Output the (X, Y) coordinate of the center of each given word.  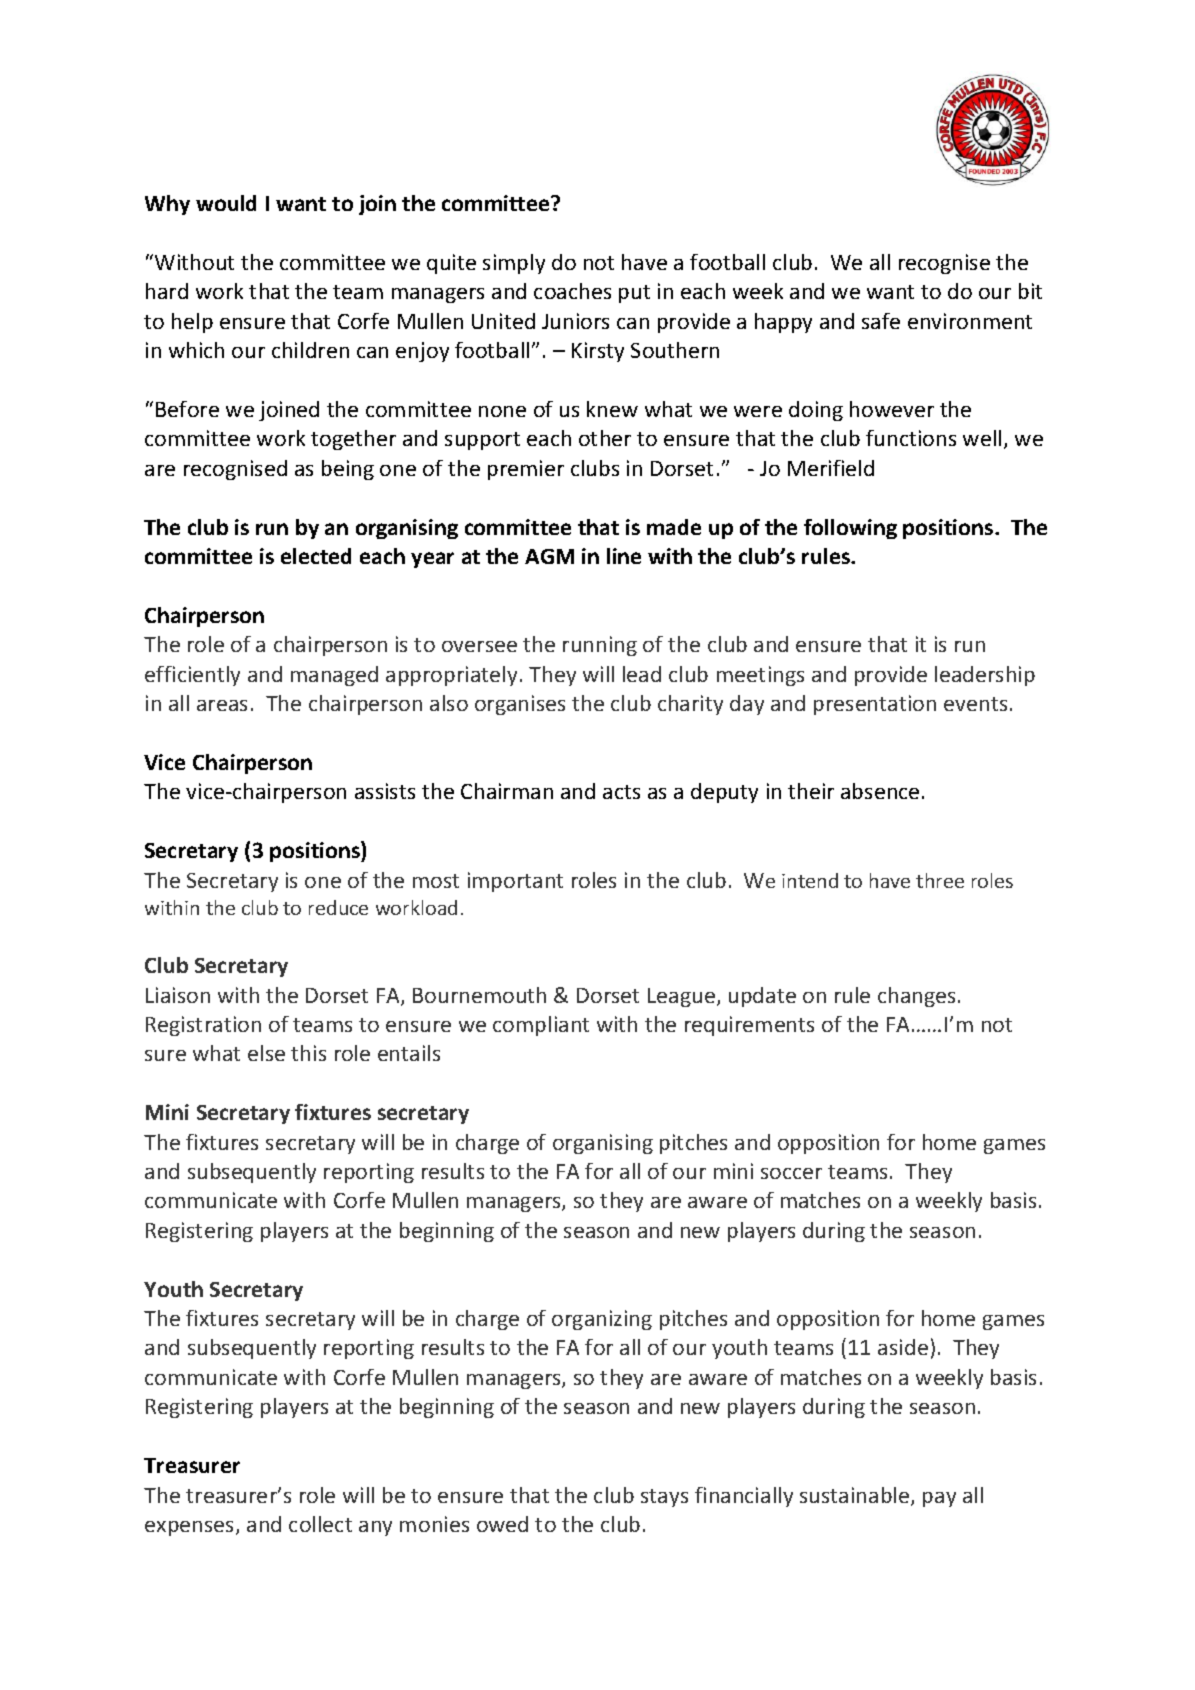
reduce (338, 907)
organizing (602, 1320)
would (226, 203)
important (515, 882)
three (940, 880)
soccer (791, 1173)
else (266, 1053)
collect (320, 1524)
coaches (572, 291)
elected (316, 556)
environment (970, 321)
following (850, 529)
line (624, 556)
